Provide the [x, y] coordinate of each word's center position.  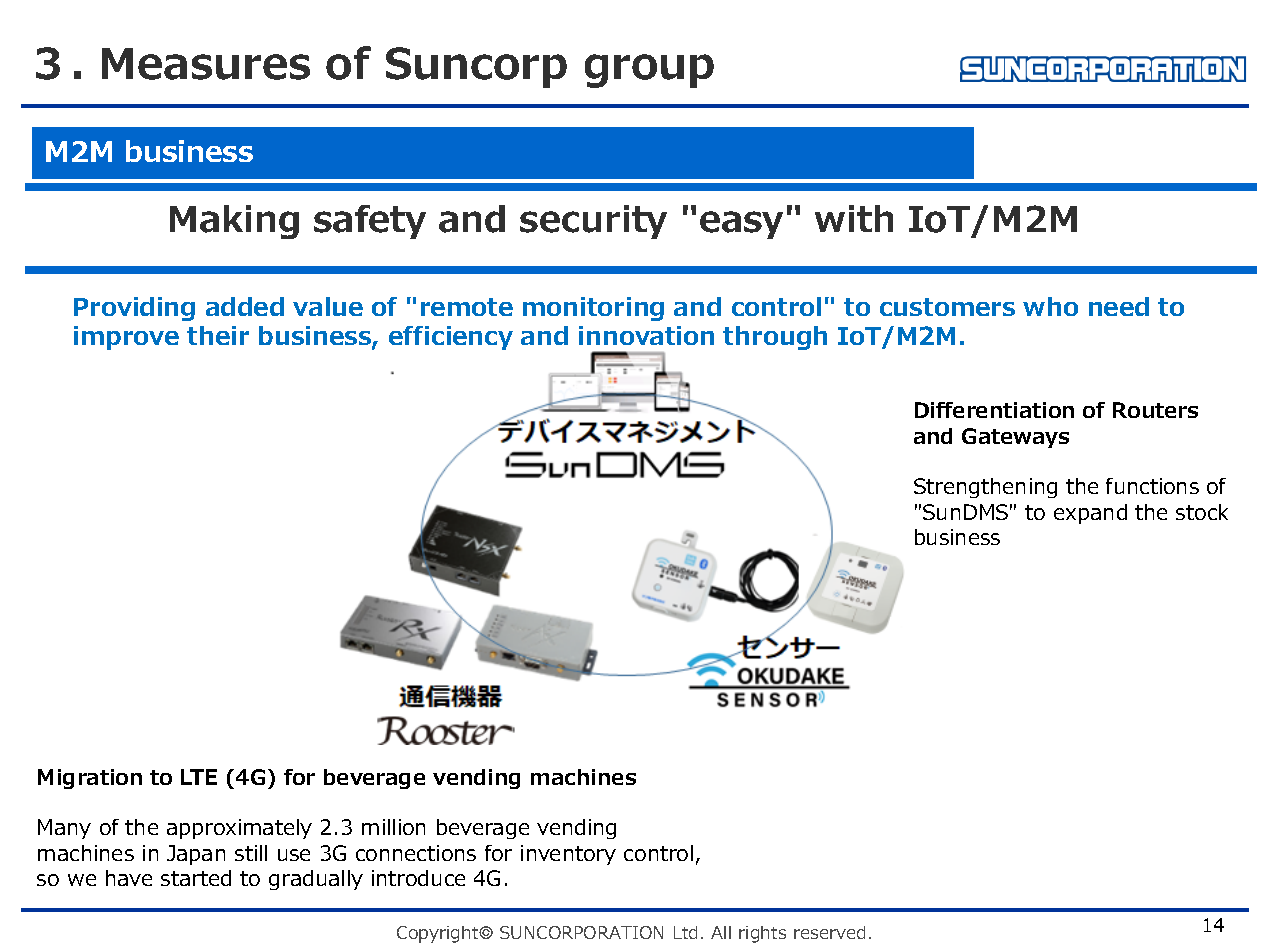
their [218, 335]
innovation [646, 335]
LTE [199, 777]
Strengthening [985, 488]
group [649, 71]
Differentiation [994, 410]
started [196, 878]
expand [1090, 514]
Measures [206, 64]
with [854, 218]
